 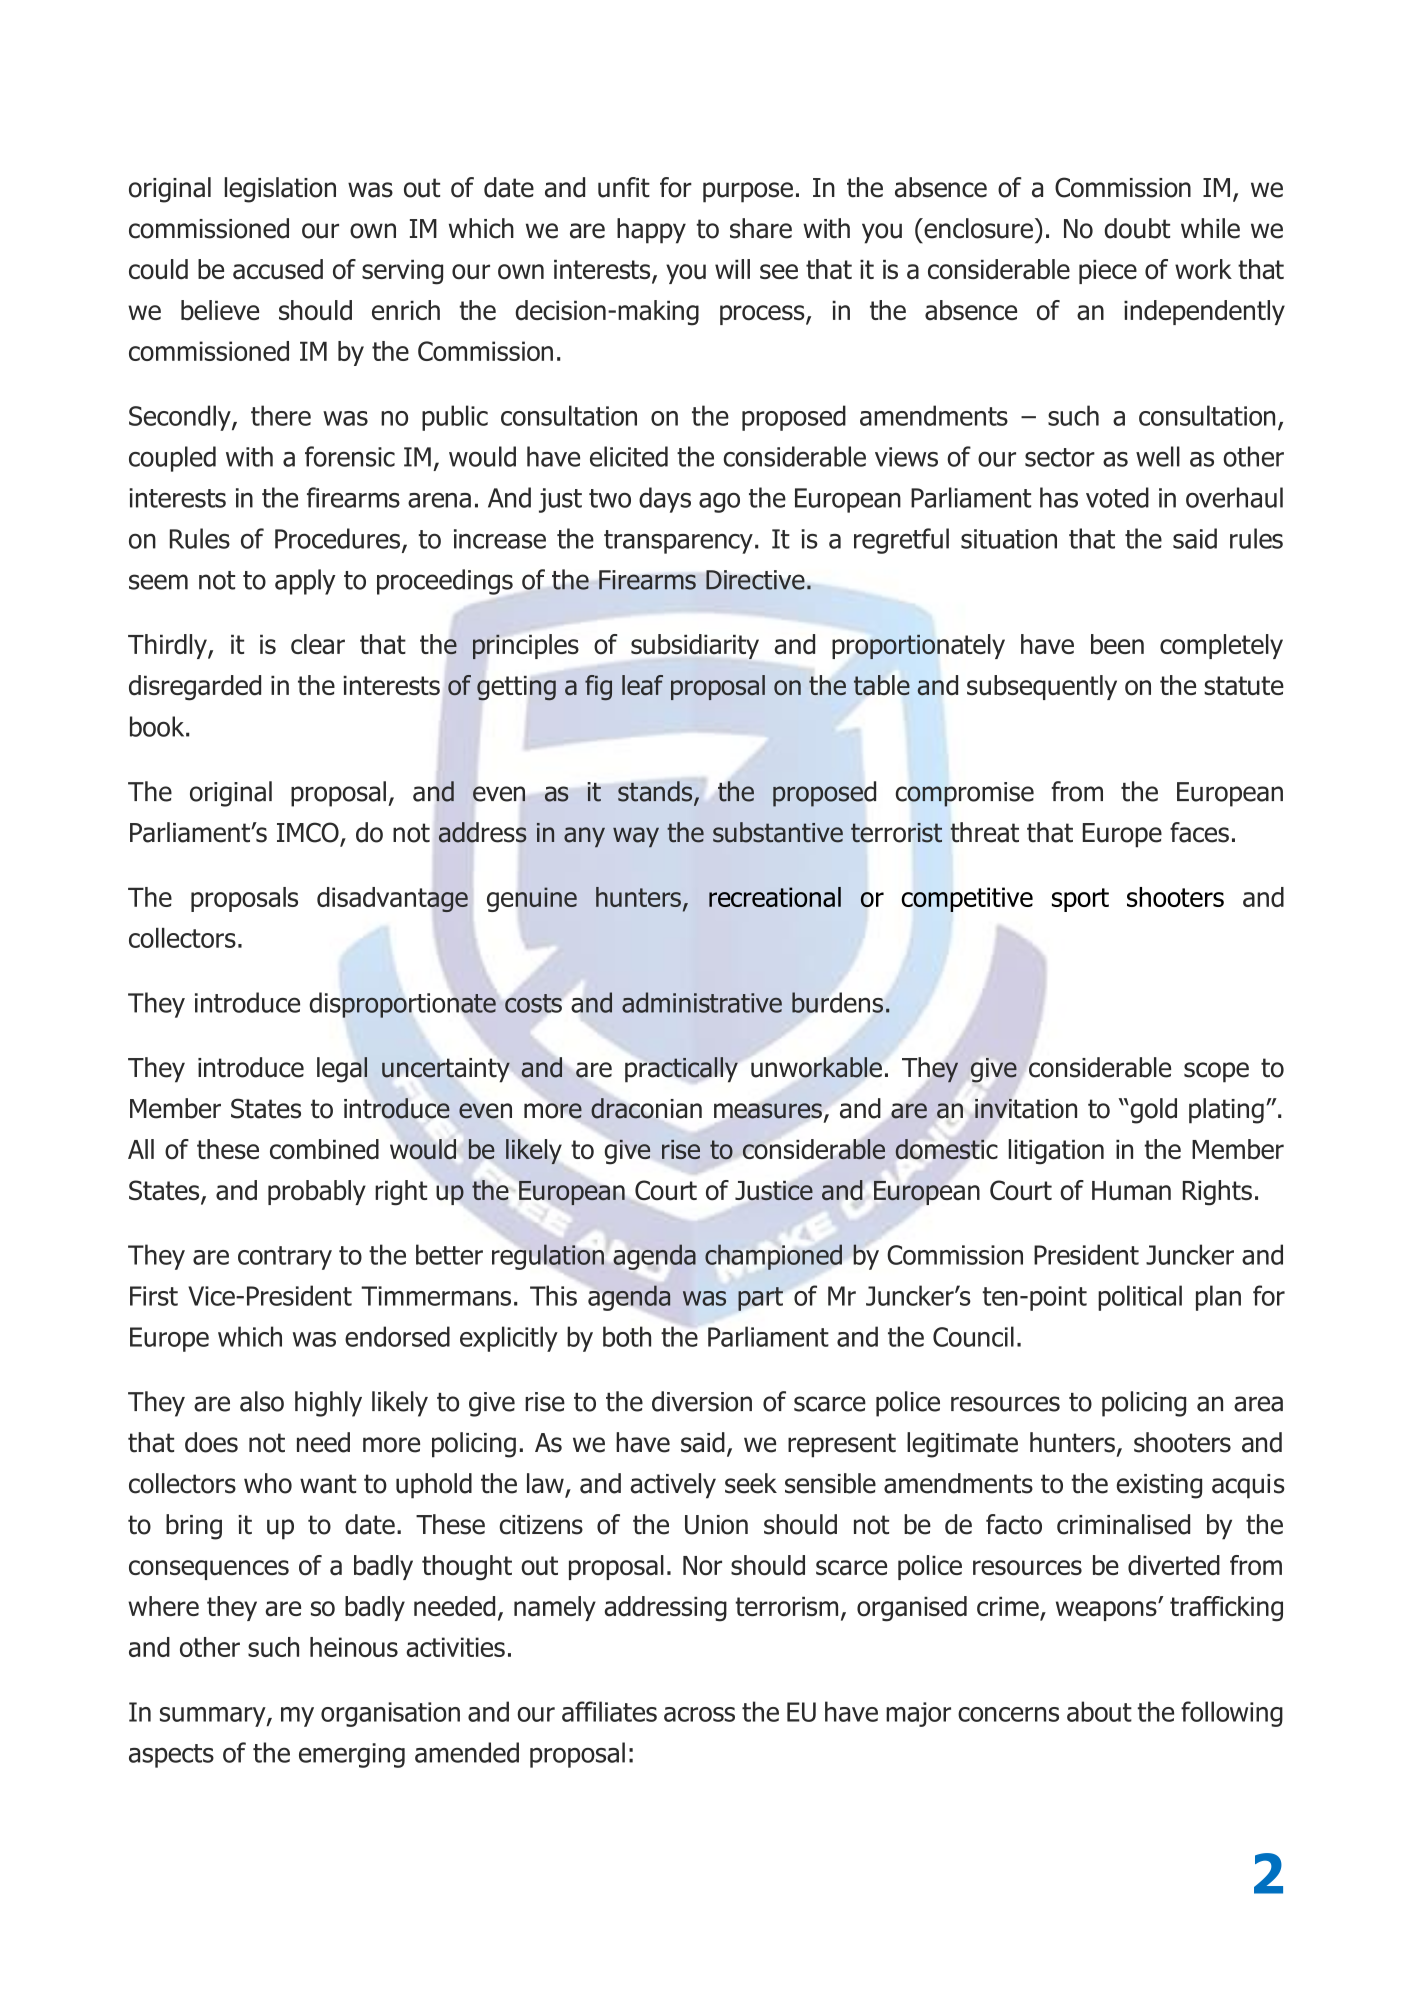 I want to click on emerging, so click(x=352, y=1755).
